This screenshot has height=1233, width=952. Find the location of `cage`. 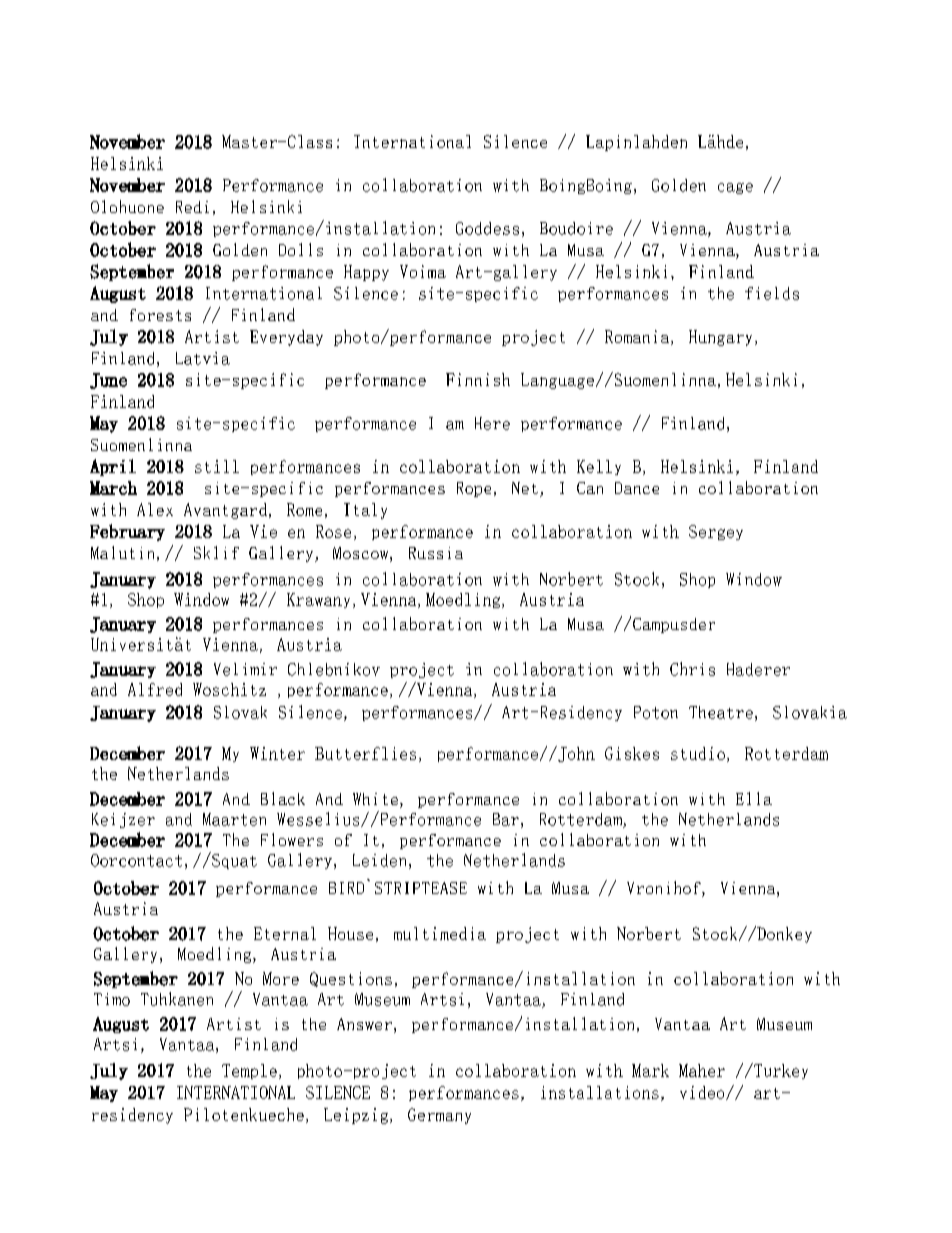

cage is located at coordinates (735, 188).
